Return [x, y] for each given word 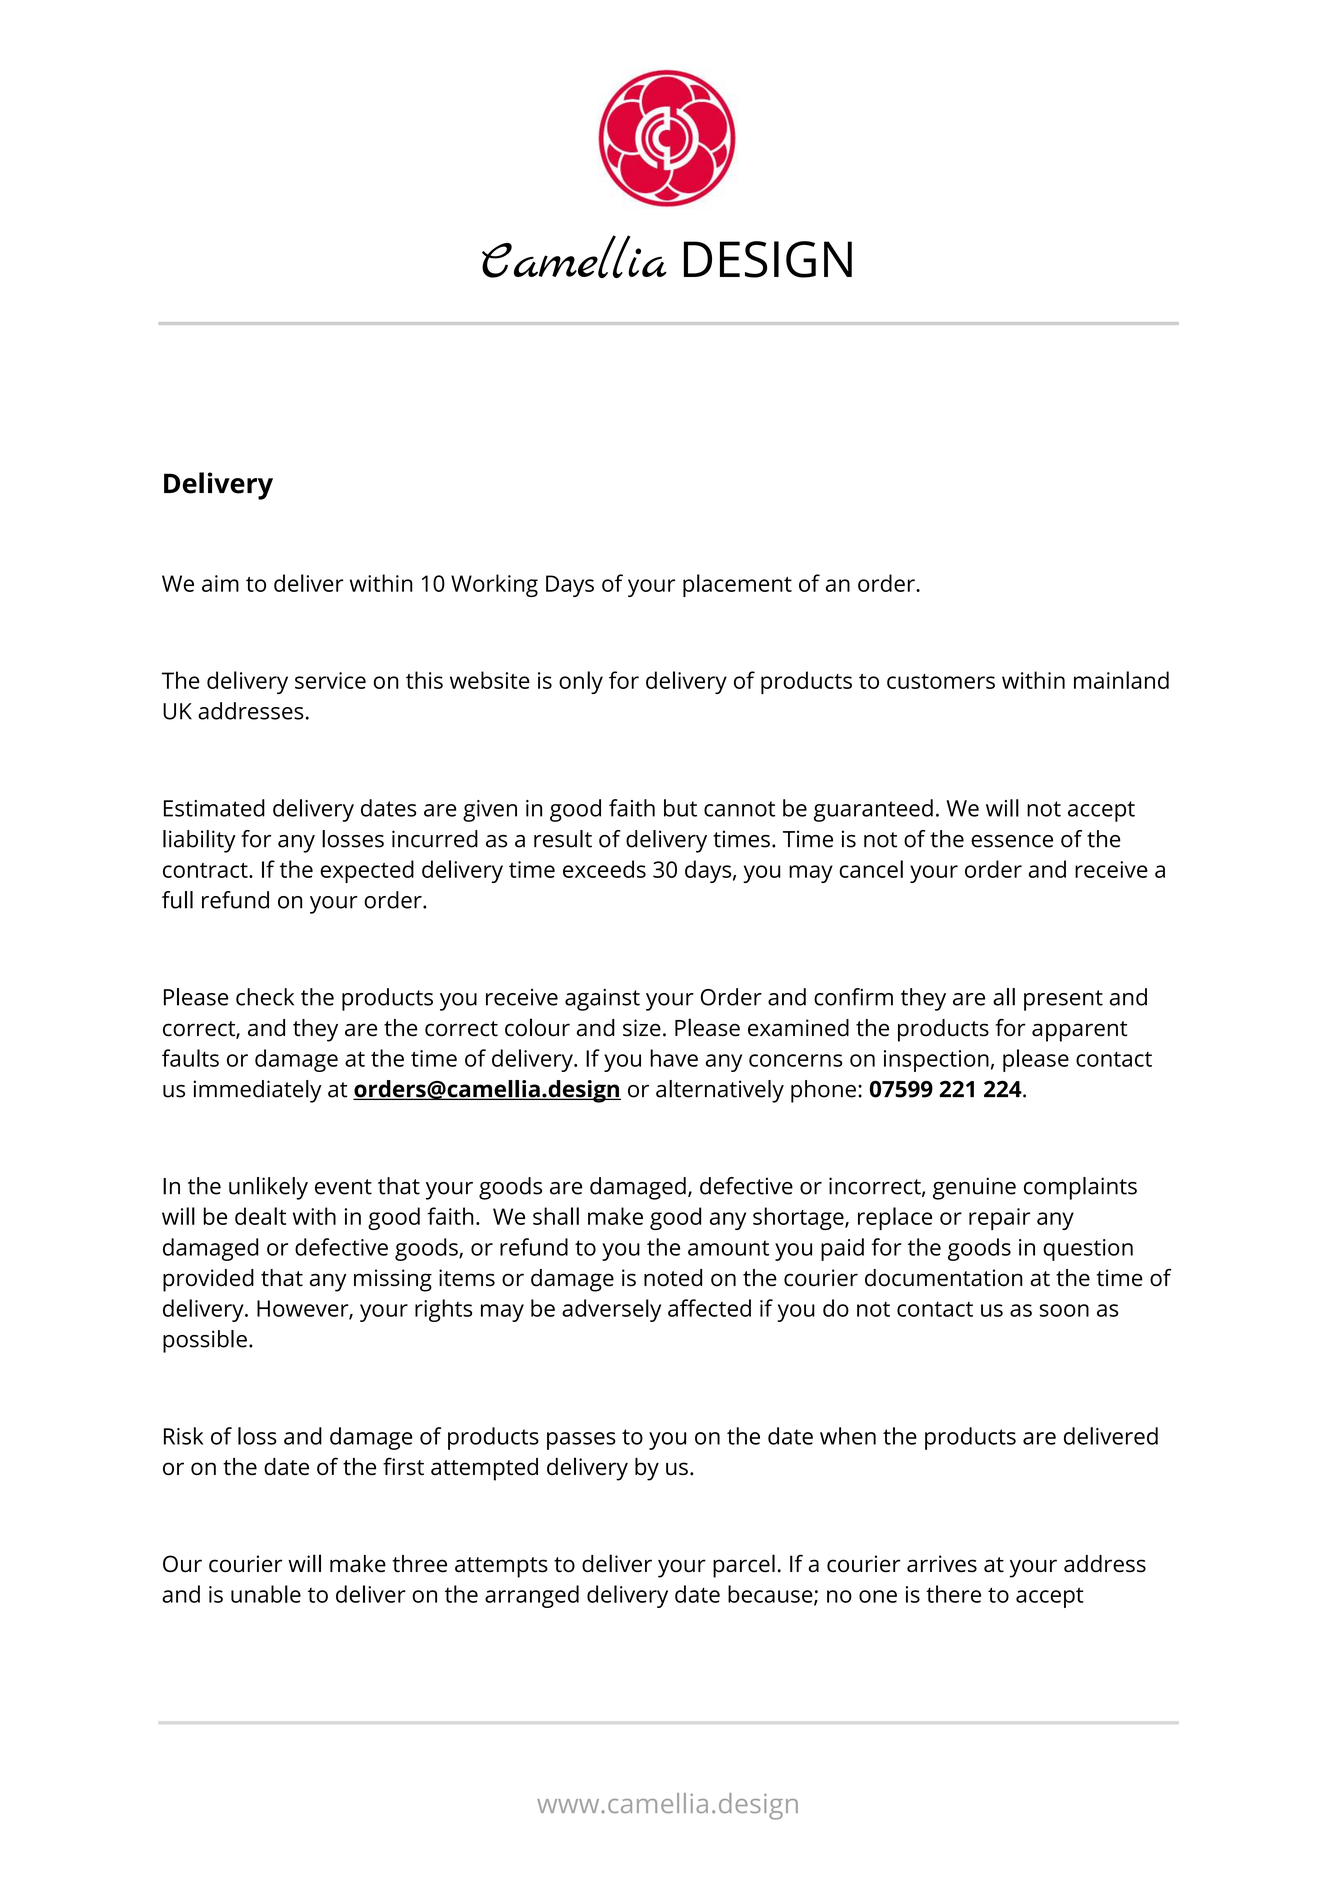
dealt [260, 1216]
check [265, 997]
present [1063, 1000]
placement [737, 585]
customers [941, 681]
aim [220, 583]
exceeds [604, 869]
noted [673, 1278]
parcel [744, 1566]
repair [999, 1219]
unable [266, 1594]
